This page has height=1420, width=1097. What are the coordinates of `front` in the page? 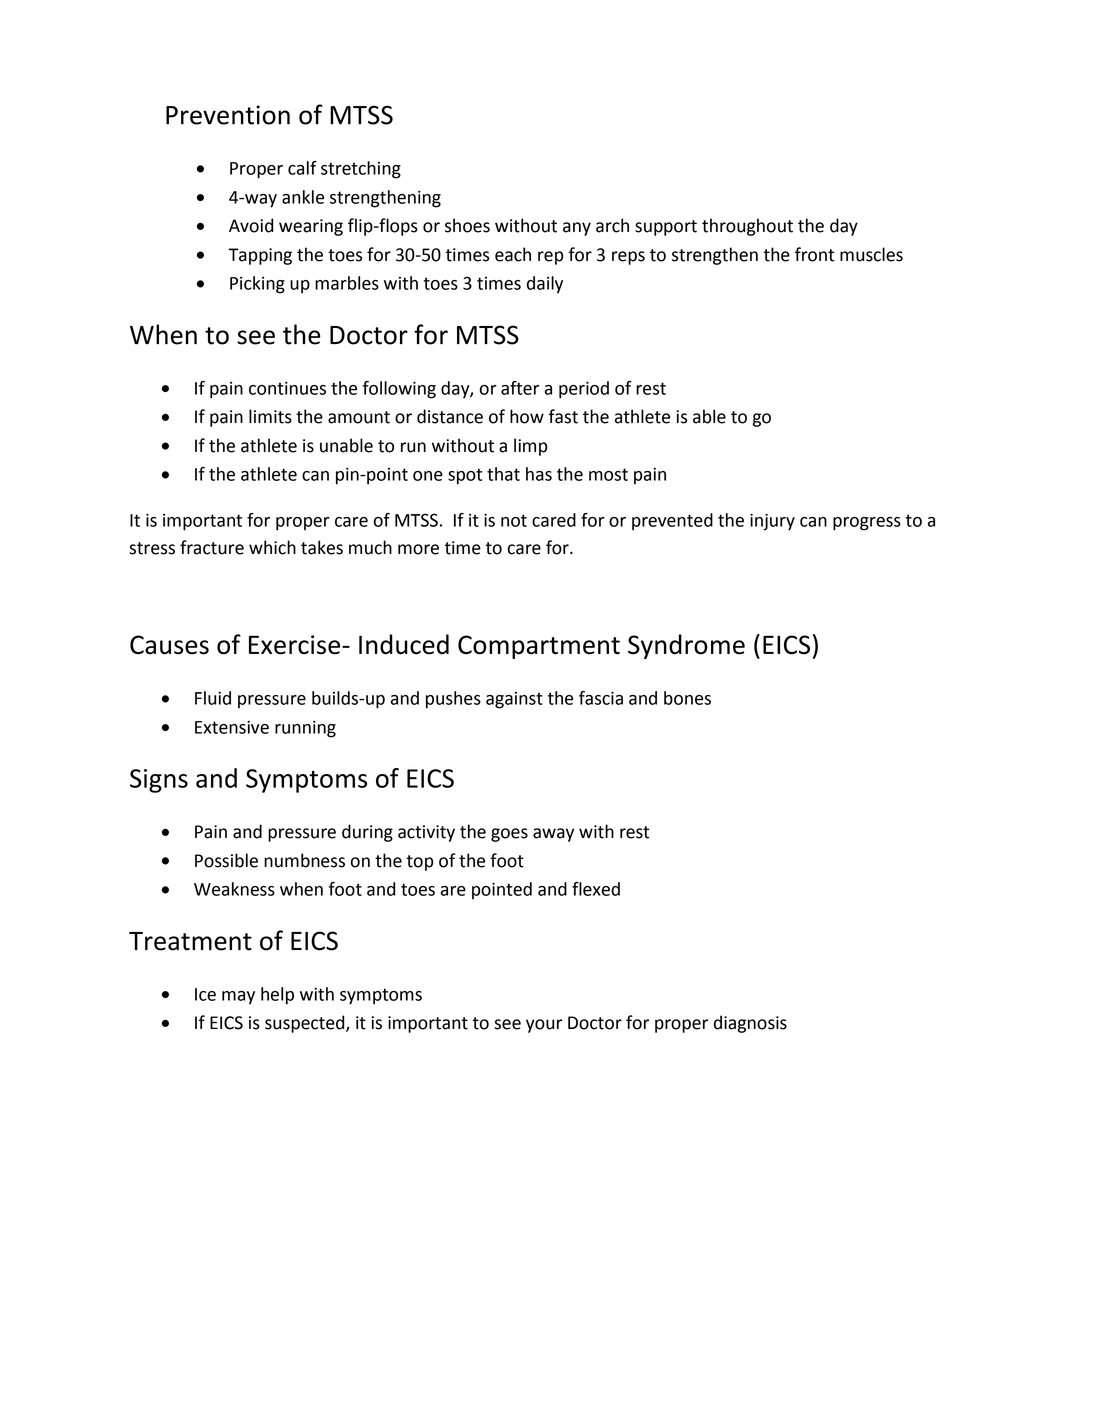 It's located at (814, 254).
